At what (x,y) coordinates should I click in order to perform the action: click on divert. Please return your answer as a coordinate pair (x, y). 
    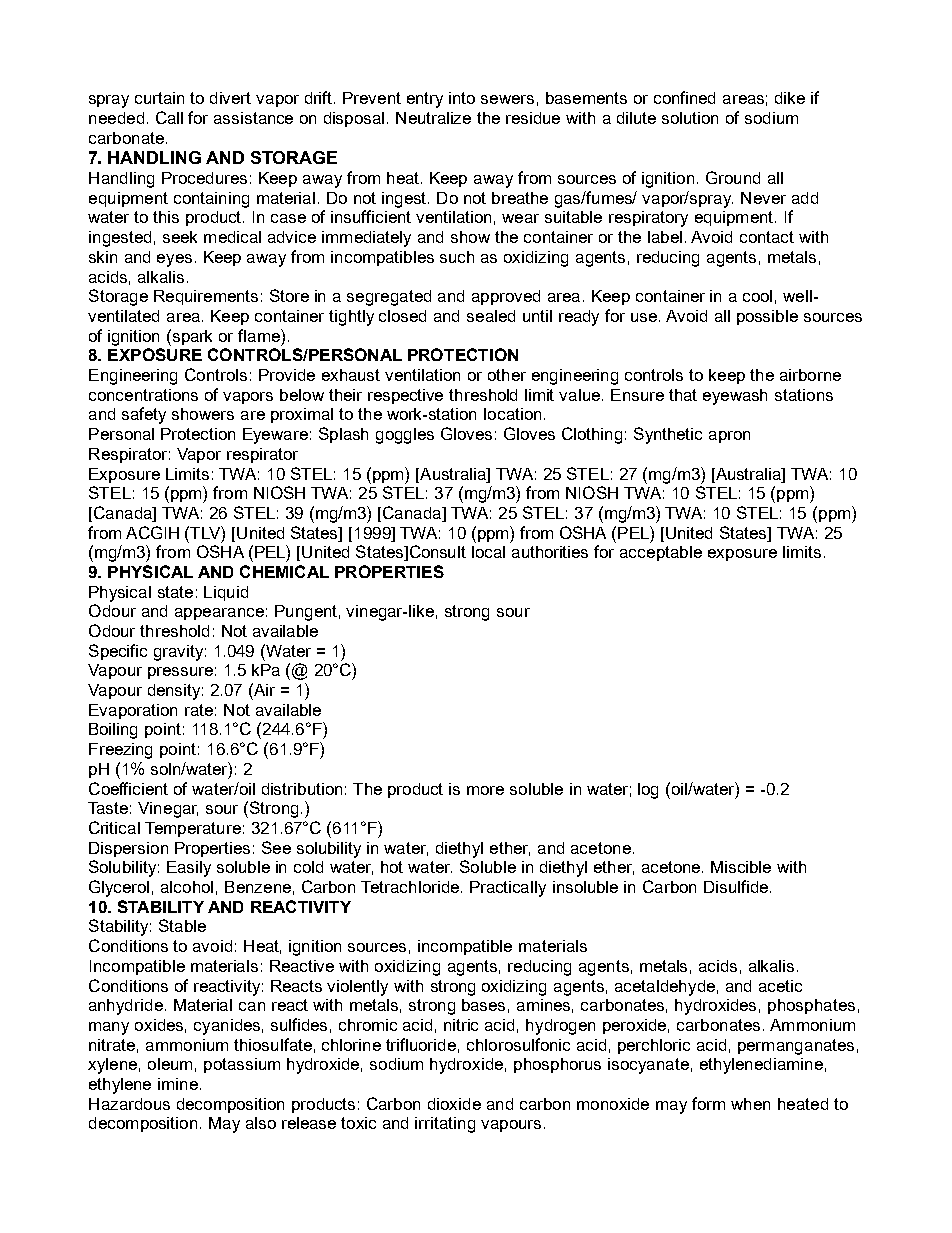
    Looking at the image, I should click on (230, 98).
